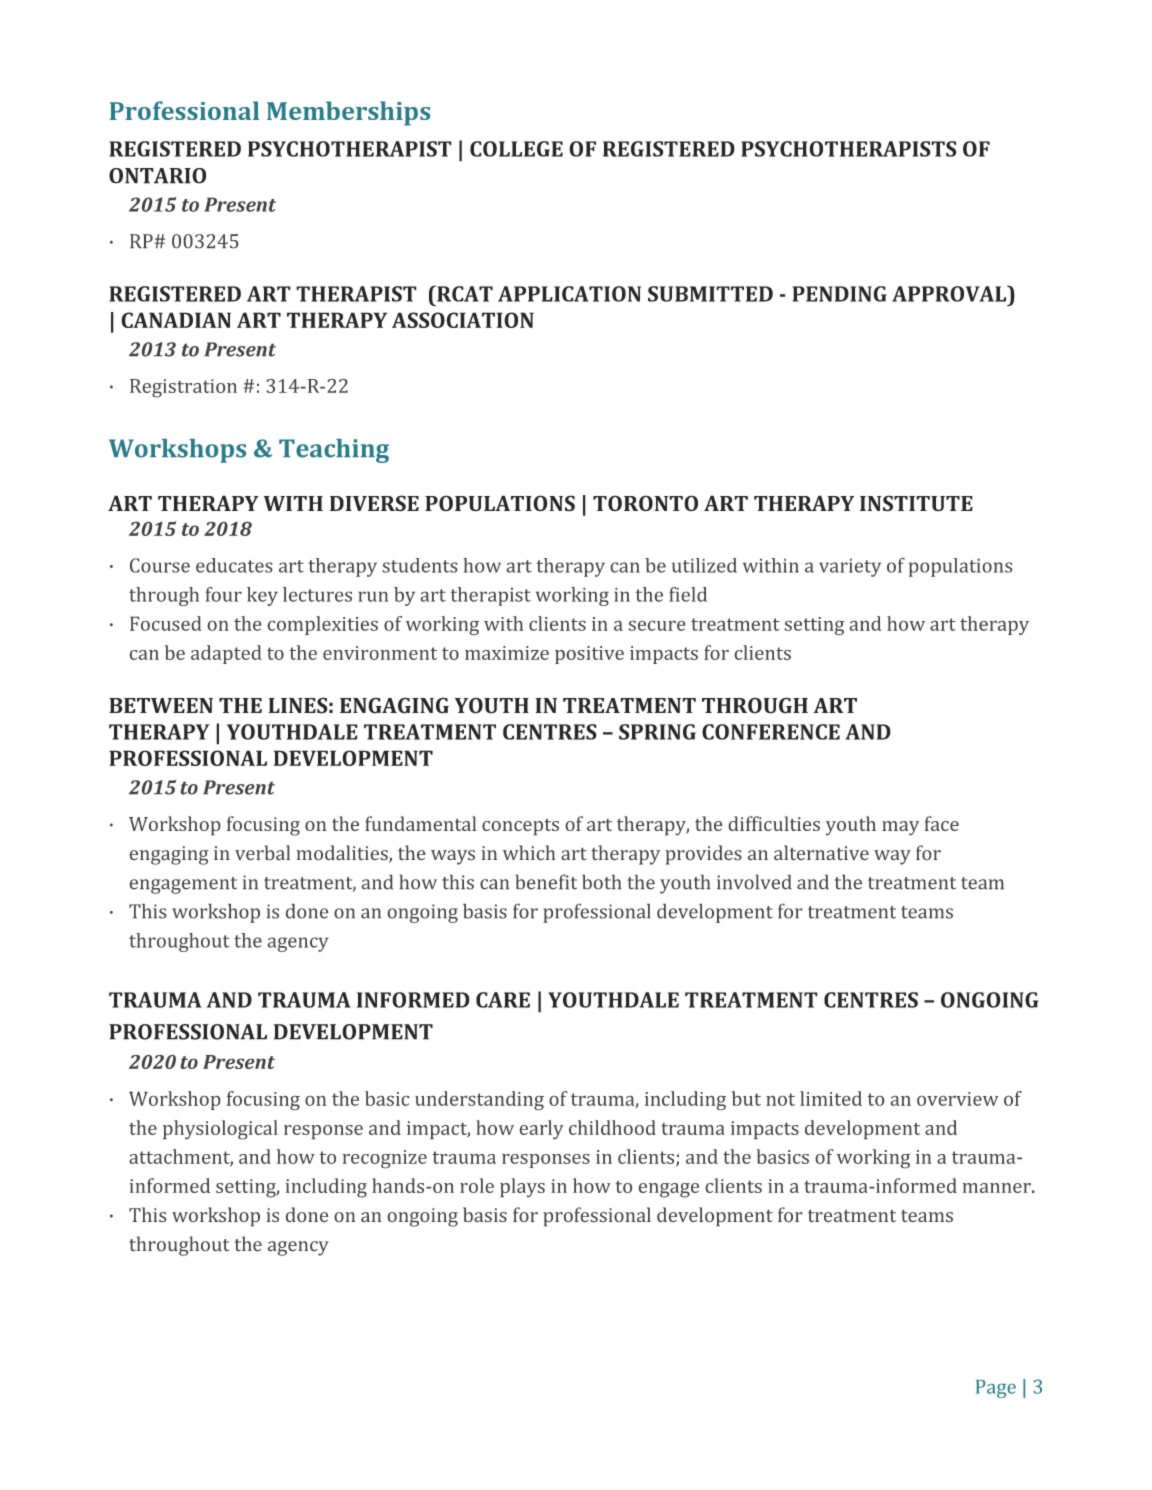 The width and height of the screenshot is (1152, 1490). I want to click on CARE, so click(503, 1000).
